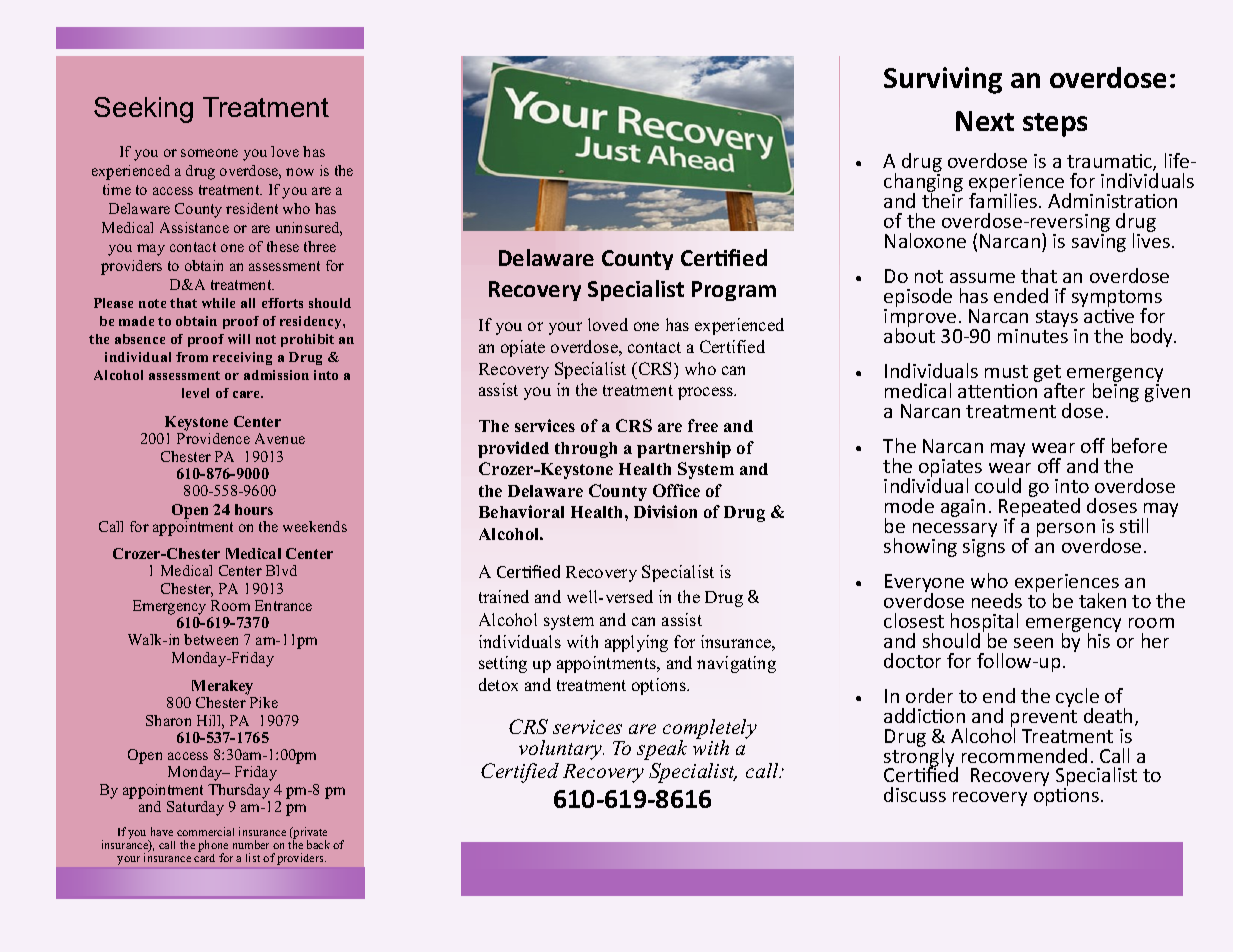 The width and height of the screenshot is (1233, 952). Describe the element at coordinates (504, 596) in the screenshot. I see `trained` at that location.
